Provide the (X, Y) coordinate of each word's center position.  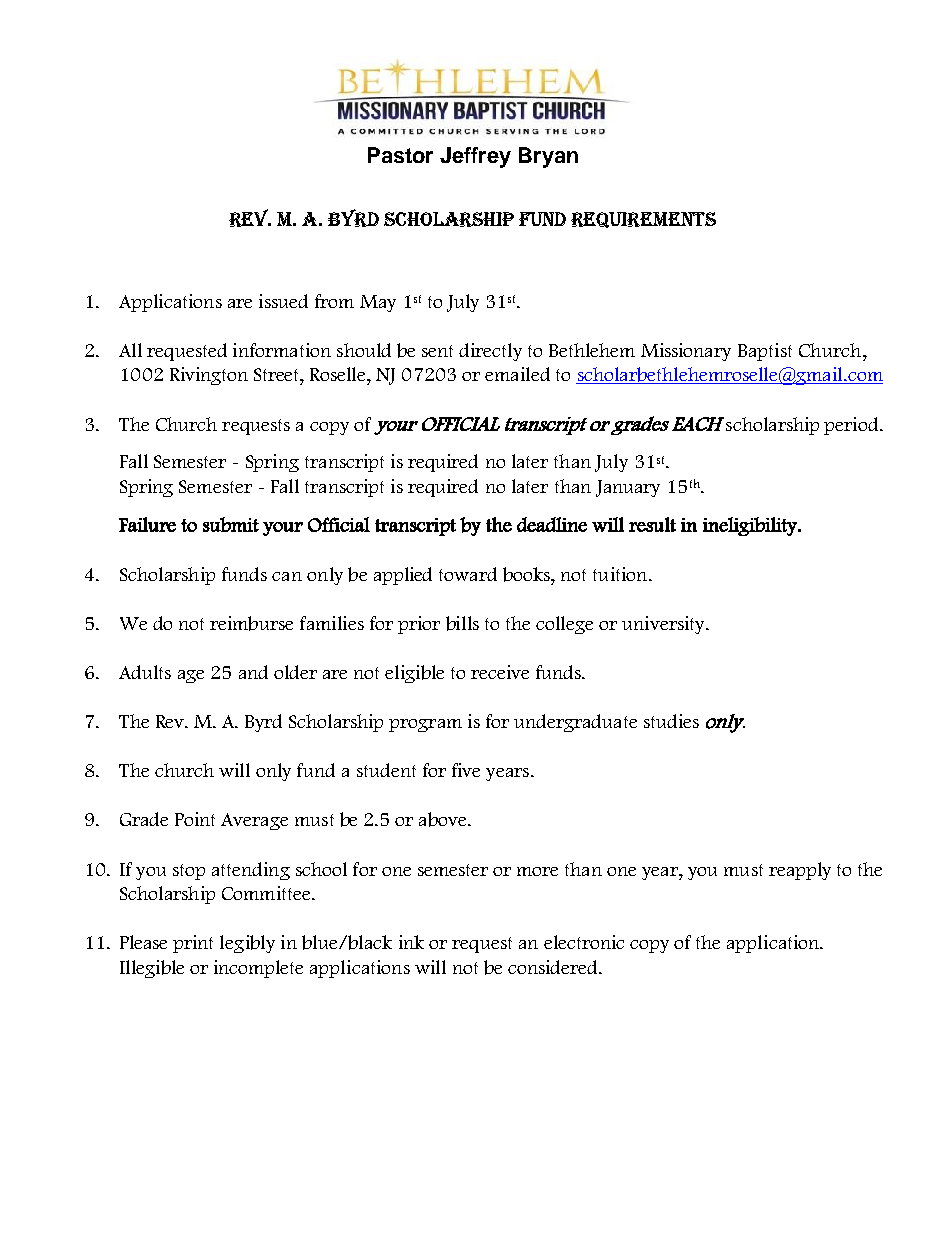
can (287, 576)
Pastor (400, 155)
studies (671, 721)
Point (195, 819)
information (282, 350)
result (652, 524)
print (193, 944)
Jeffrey (475, 157)
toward (468, 574)
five (466, 770)
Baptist (765, 352)
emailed (517, 374)
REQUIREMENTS (643, 220)
